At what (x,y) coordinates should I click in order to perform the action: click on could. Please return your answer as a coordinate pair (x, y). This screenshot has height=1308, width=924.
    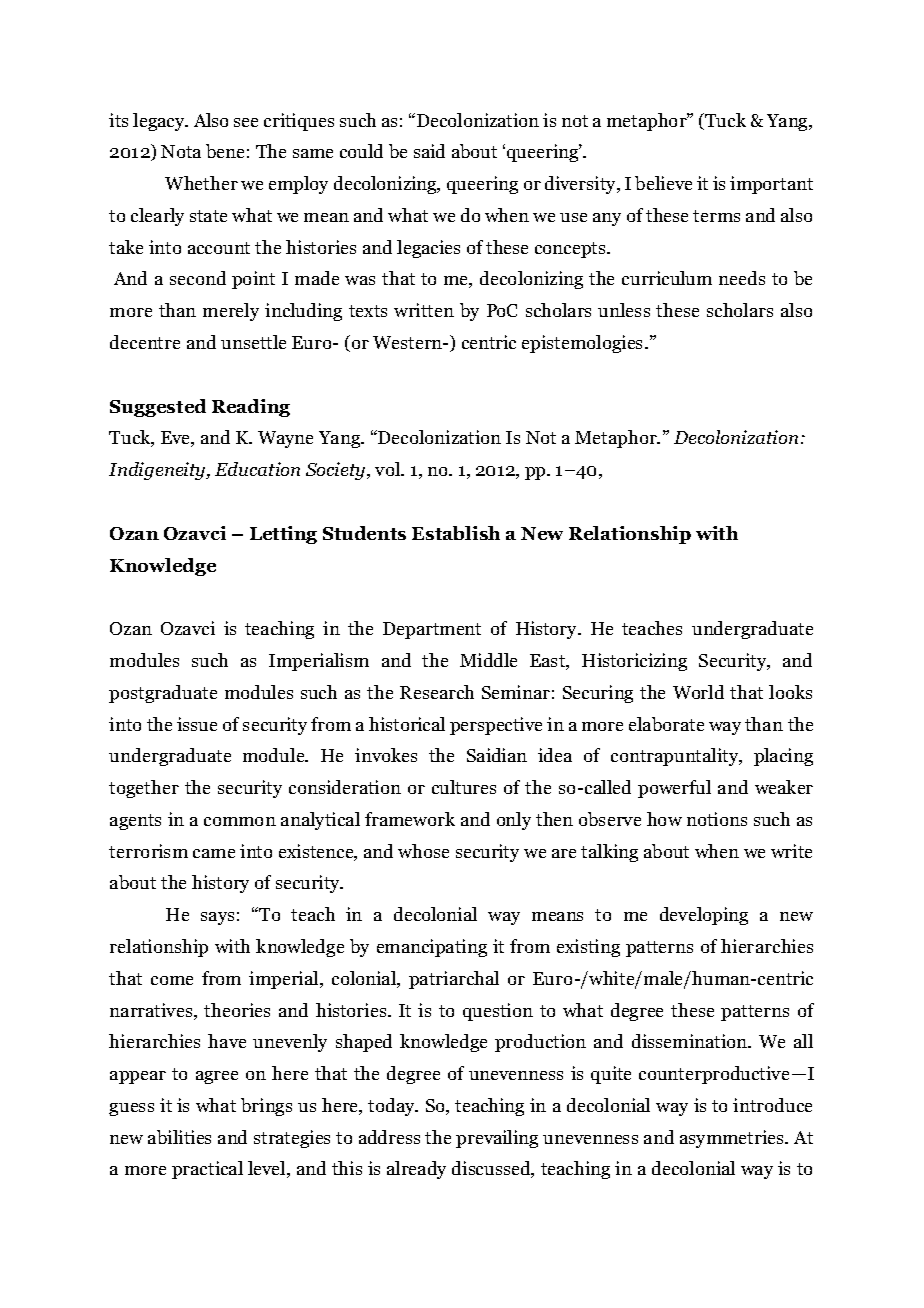
    Looking at the image, I should click on (361, 151).
